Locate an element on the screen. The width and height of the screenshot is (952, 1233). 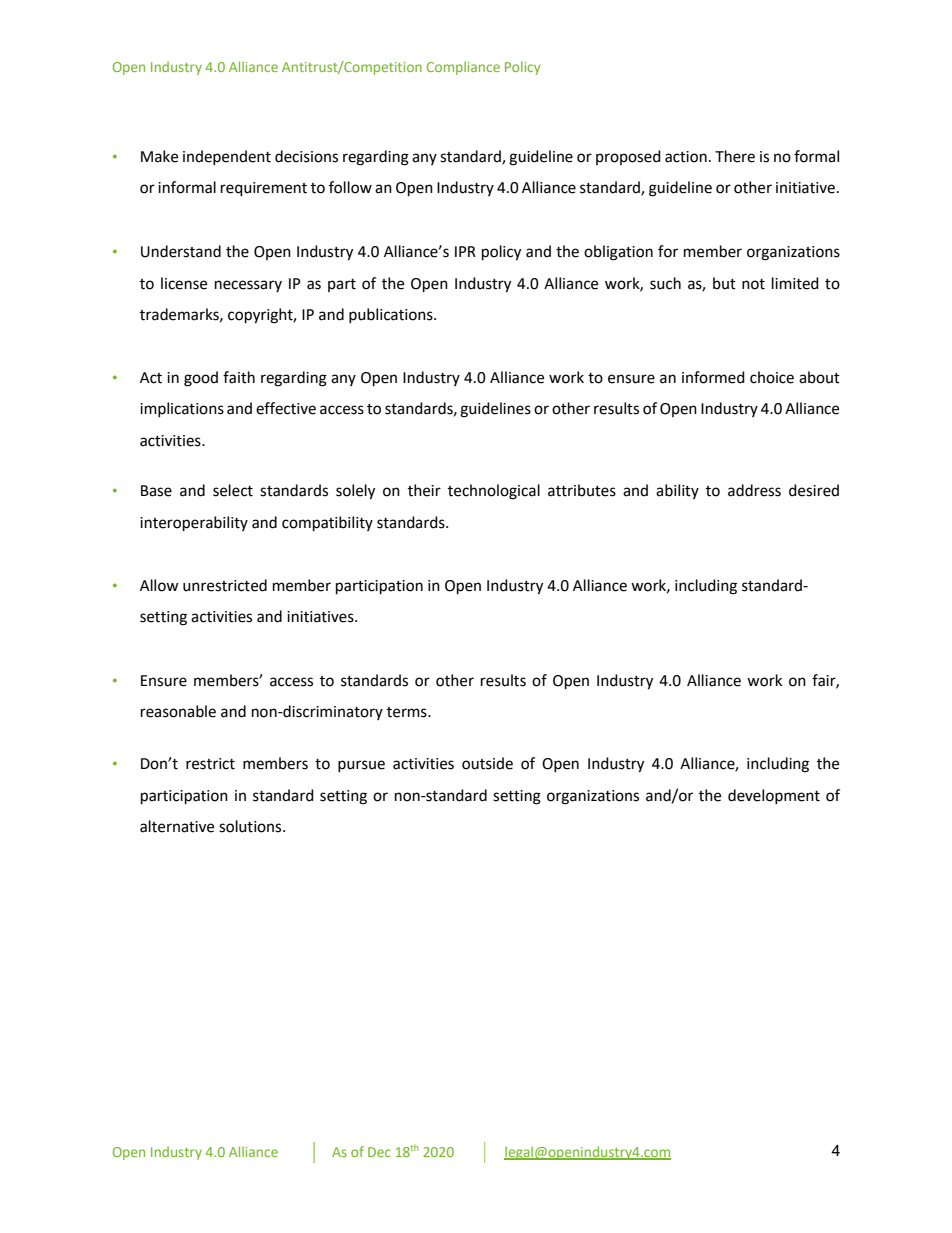
Allow is located at coordinates (159, 585).
